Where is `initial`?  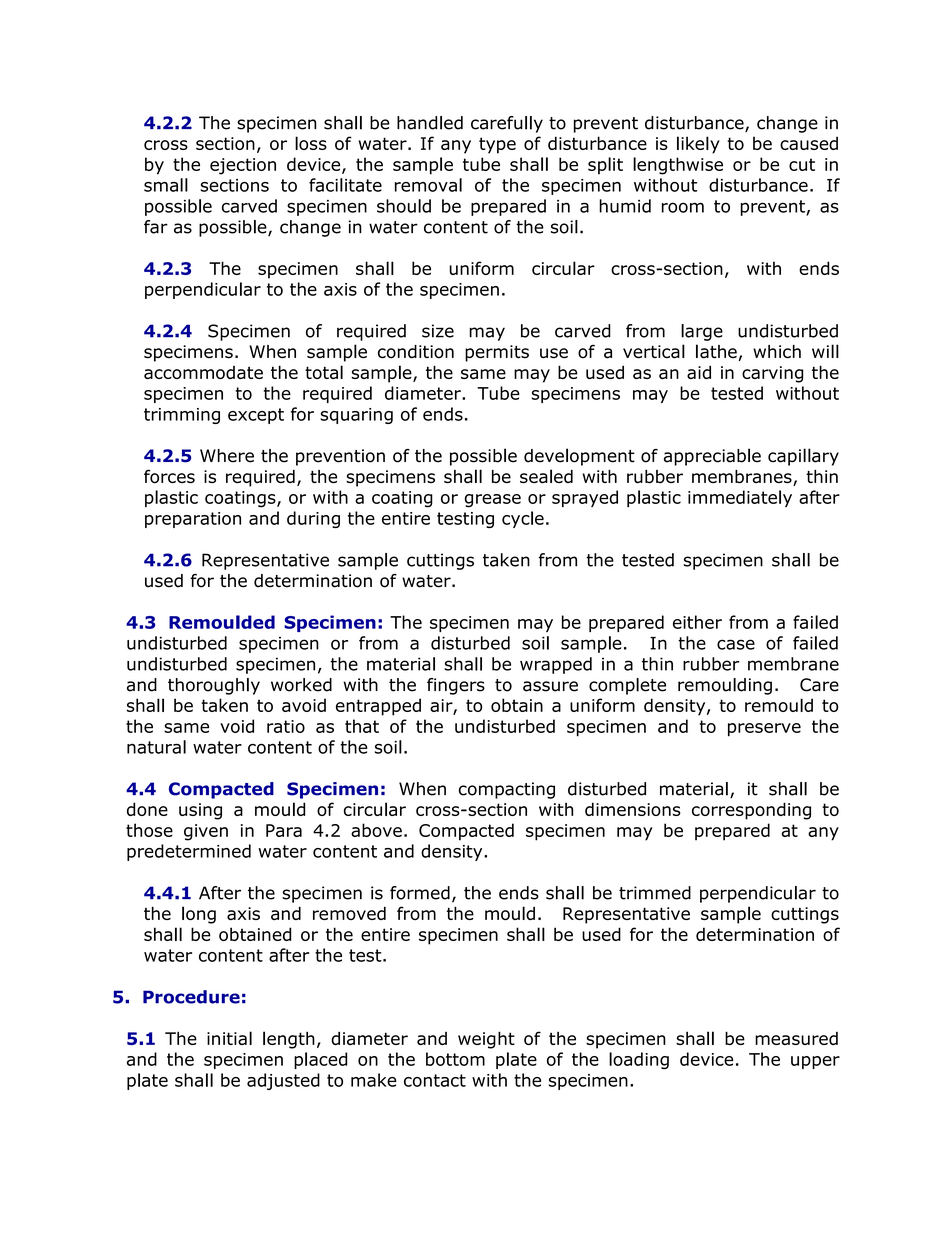 initial is located at coordinates (229, 1038).
